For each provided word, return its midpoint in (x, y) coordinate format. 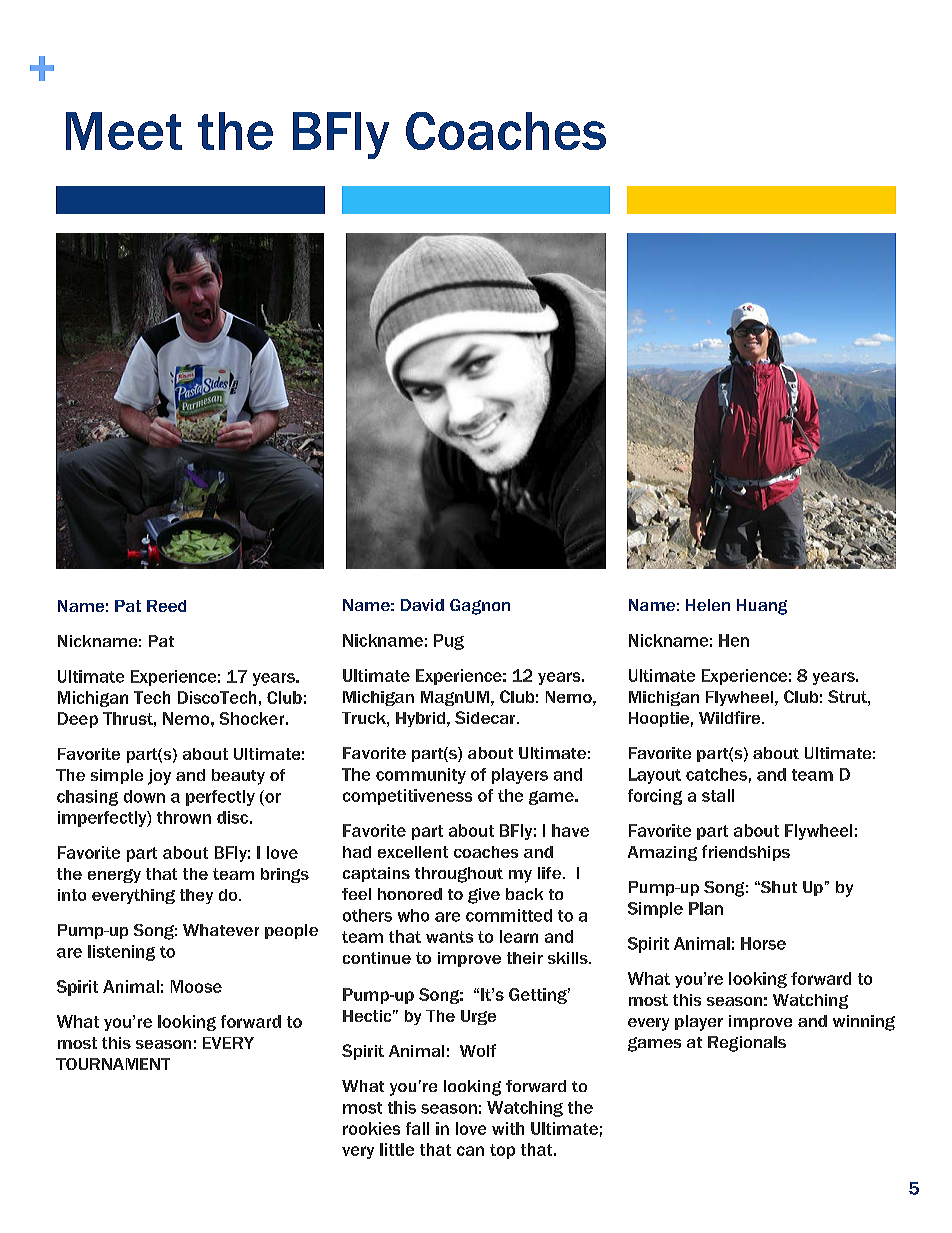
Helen (708, 605)
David (422, 605)
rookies (371, 1128)
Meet (124, 131)
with (508, 1128)
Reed (166, 606)
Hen (734, 640)
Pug (449, 642)
